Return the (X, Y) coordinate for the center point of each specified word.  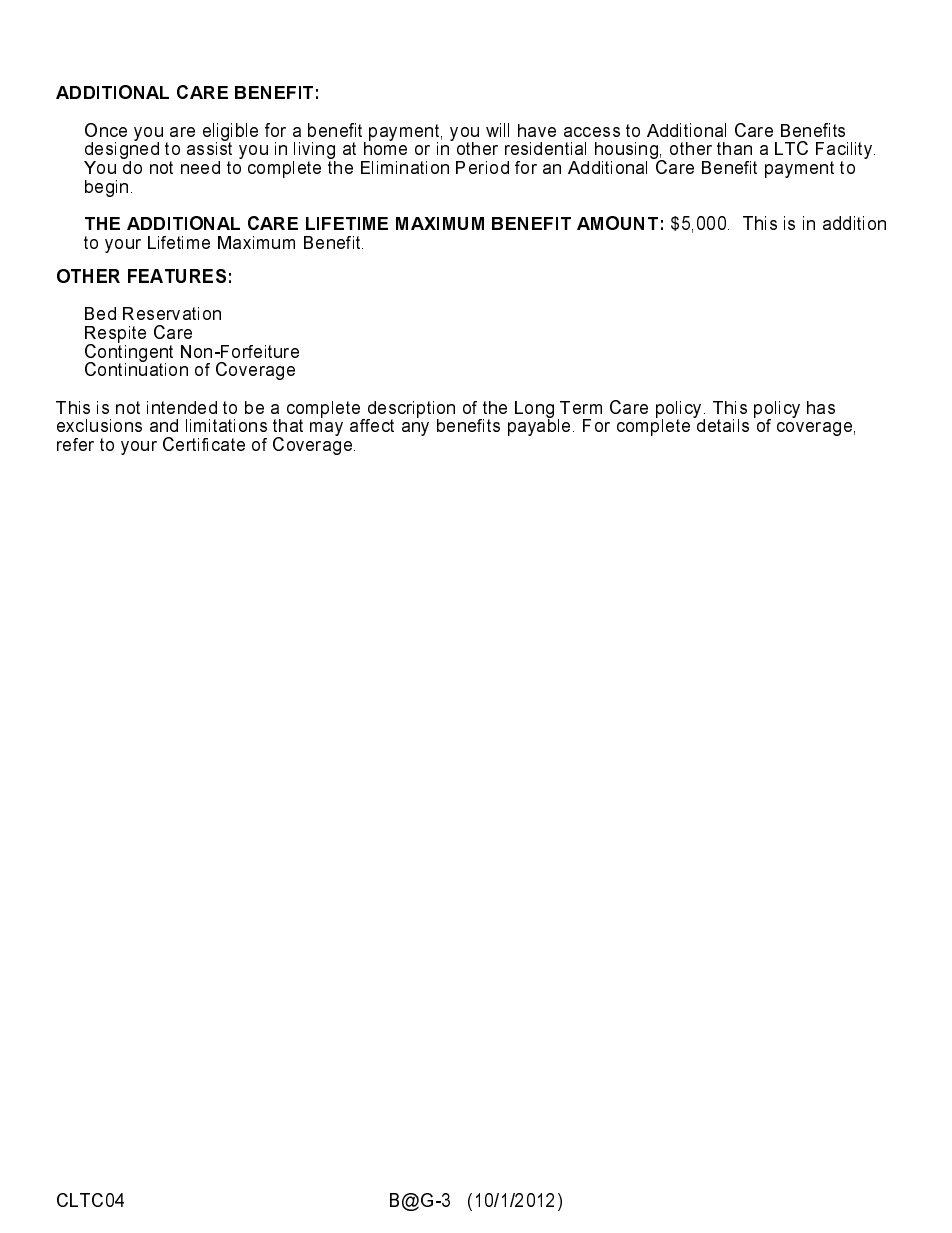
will (497, 130)
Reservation (172, 313)
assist (209, 147)
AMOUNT (617, 223)
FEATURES (177, 276)
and (164, 425)
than (734, 148)
